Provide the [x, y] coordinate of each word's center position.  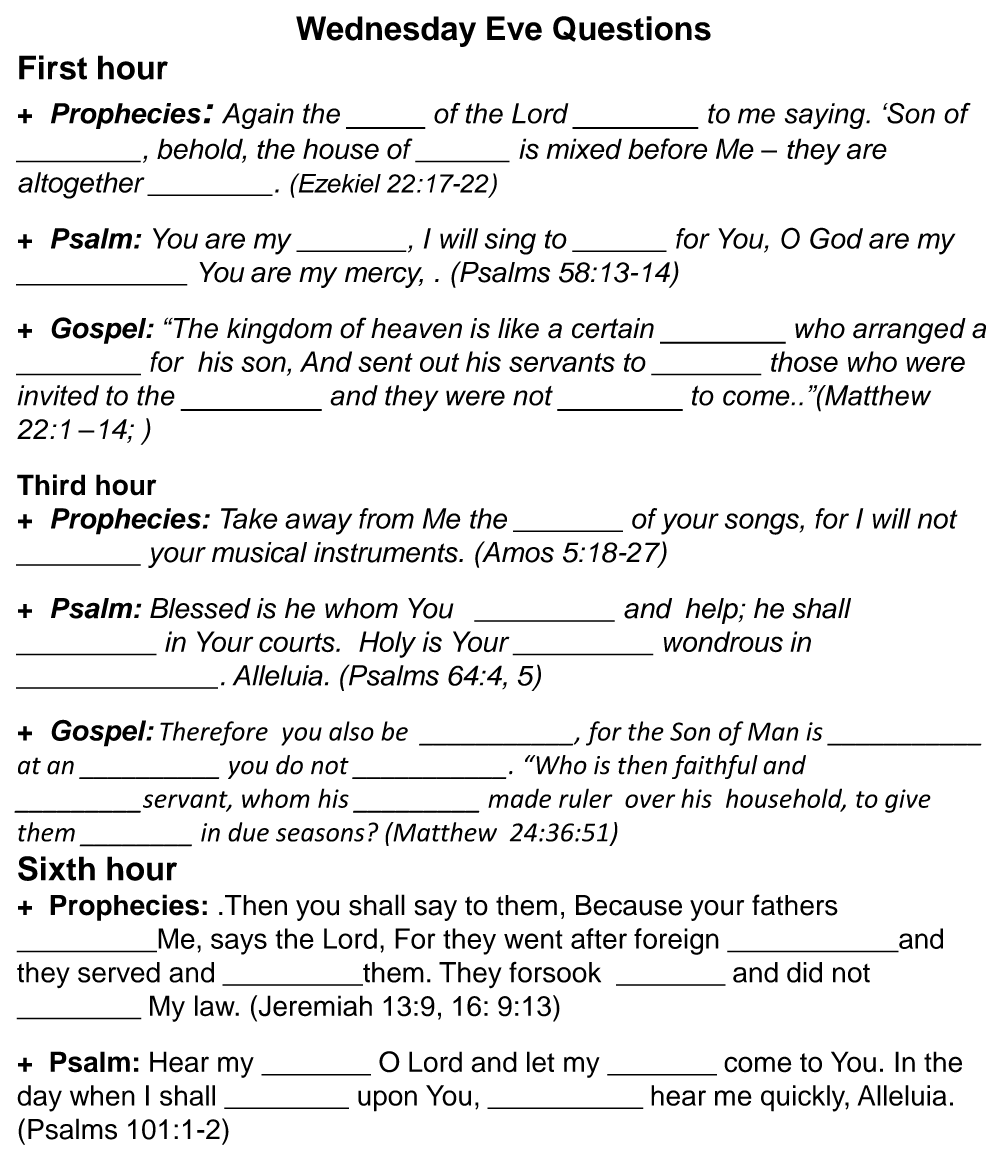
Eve [514, 28]
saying [826, 116]
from [386, 518]
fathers [795, 905]
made [519, 798]
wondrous [723, 641]
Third [51, 485]
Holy [387, 644]
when [102, 1095]
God [836, 238]
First [53, 67]
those [804, 361]
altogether [81, 185]
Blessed [200, 608]
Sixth [56, 868]
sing [510, 241]
